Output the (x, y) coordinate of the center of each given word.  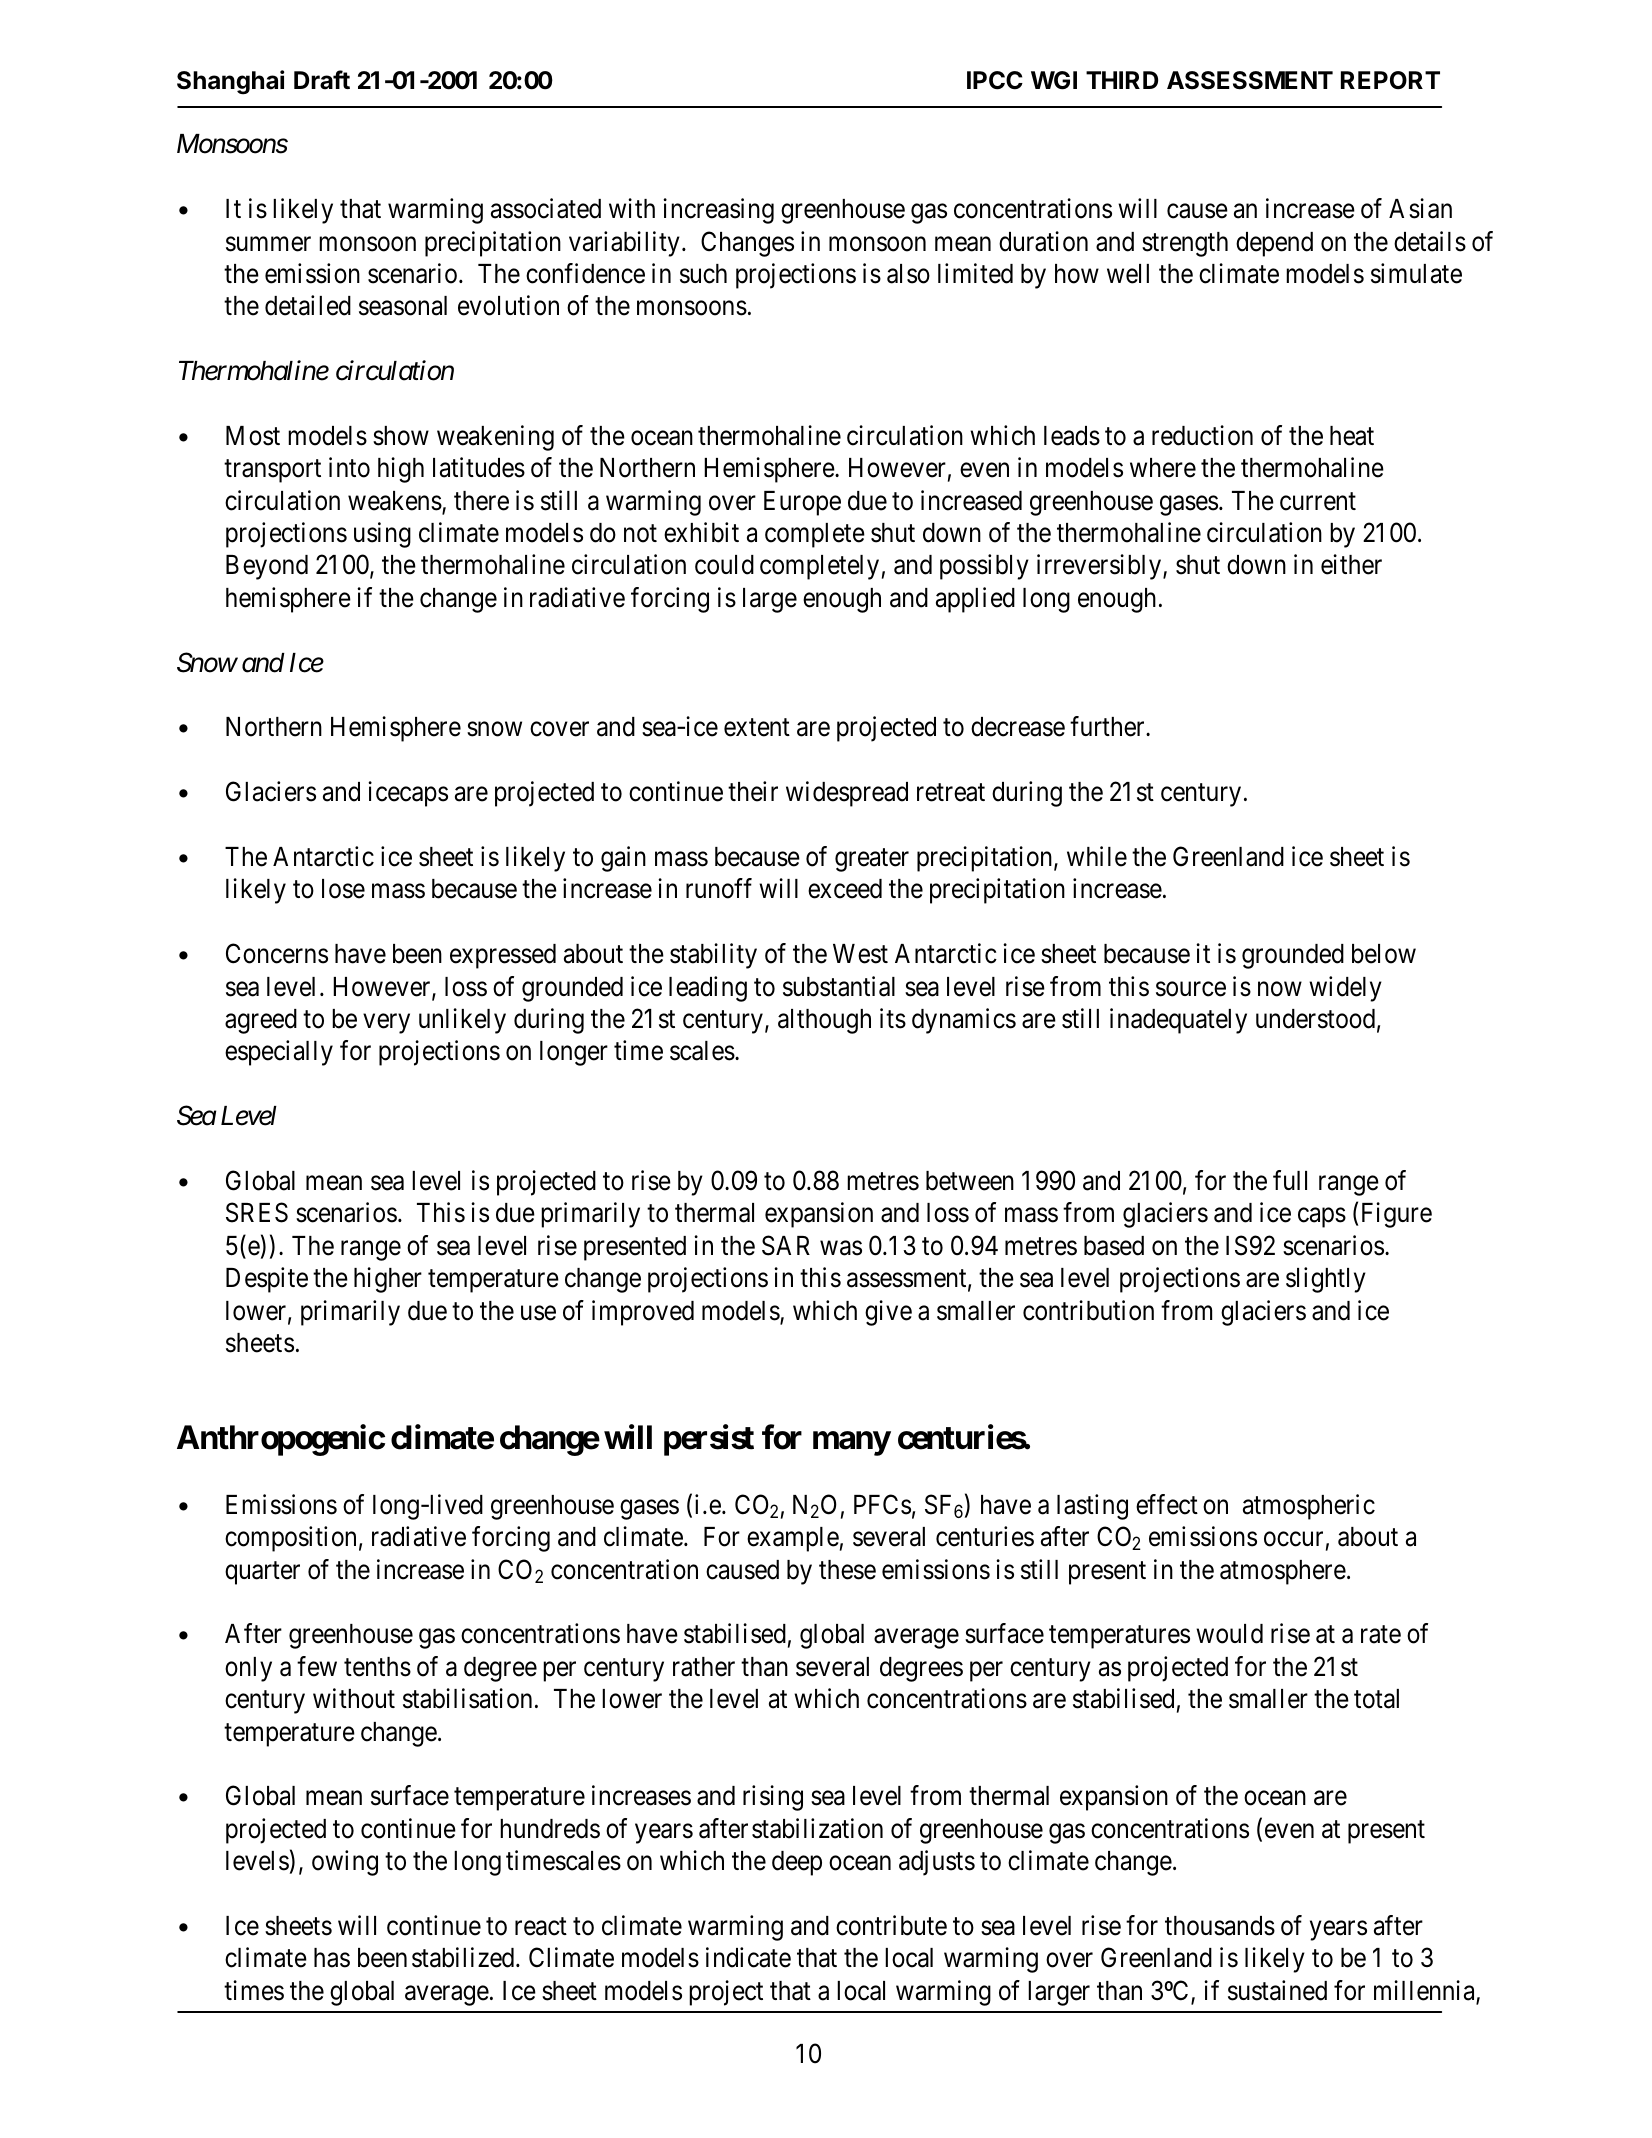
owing (345, 1863)
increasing (718, 211)
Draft (322, 80)
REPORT (1390, 80)
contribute (891, 1925)
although (824, 1021)
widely (1345, 989)
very (386, 1024)
